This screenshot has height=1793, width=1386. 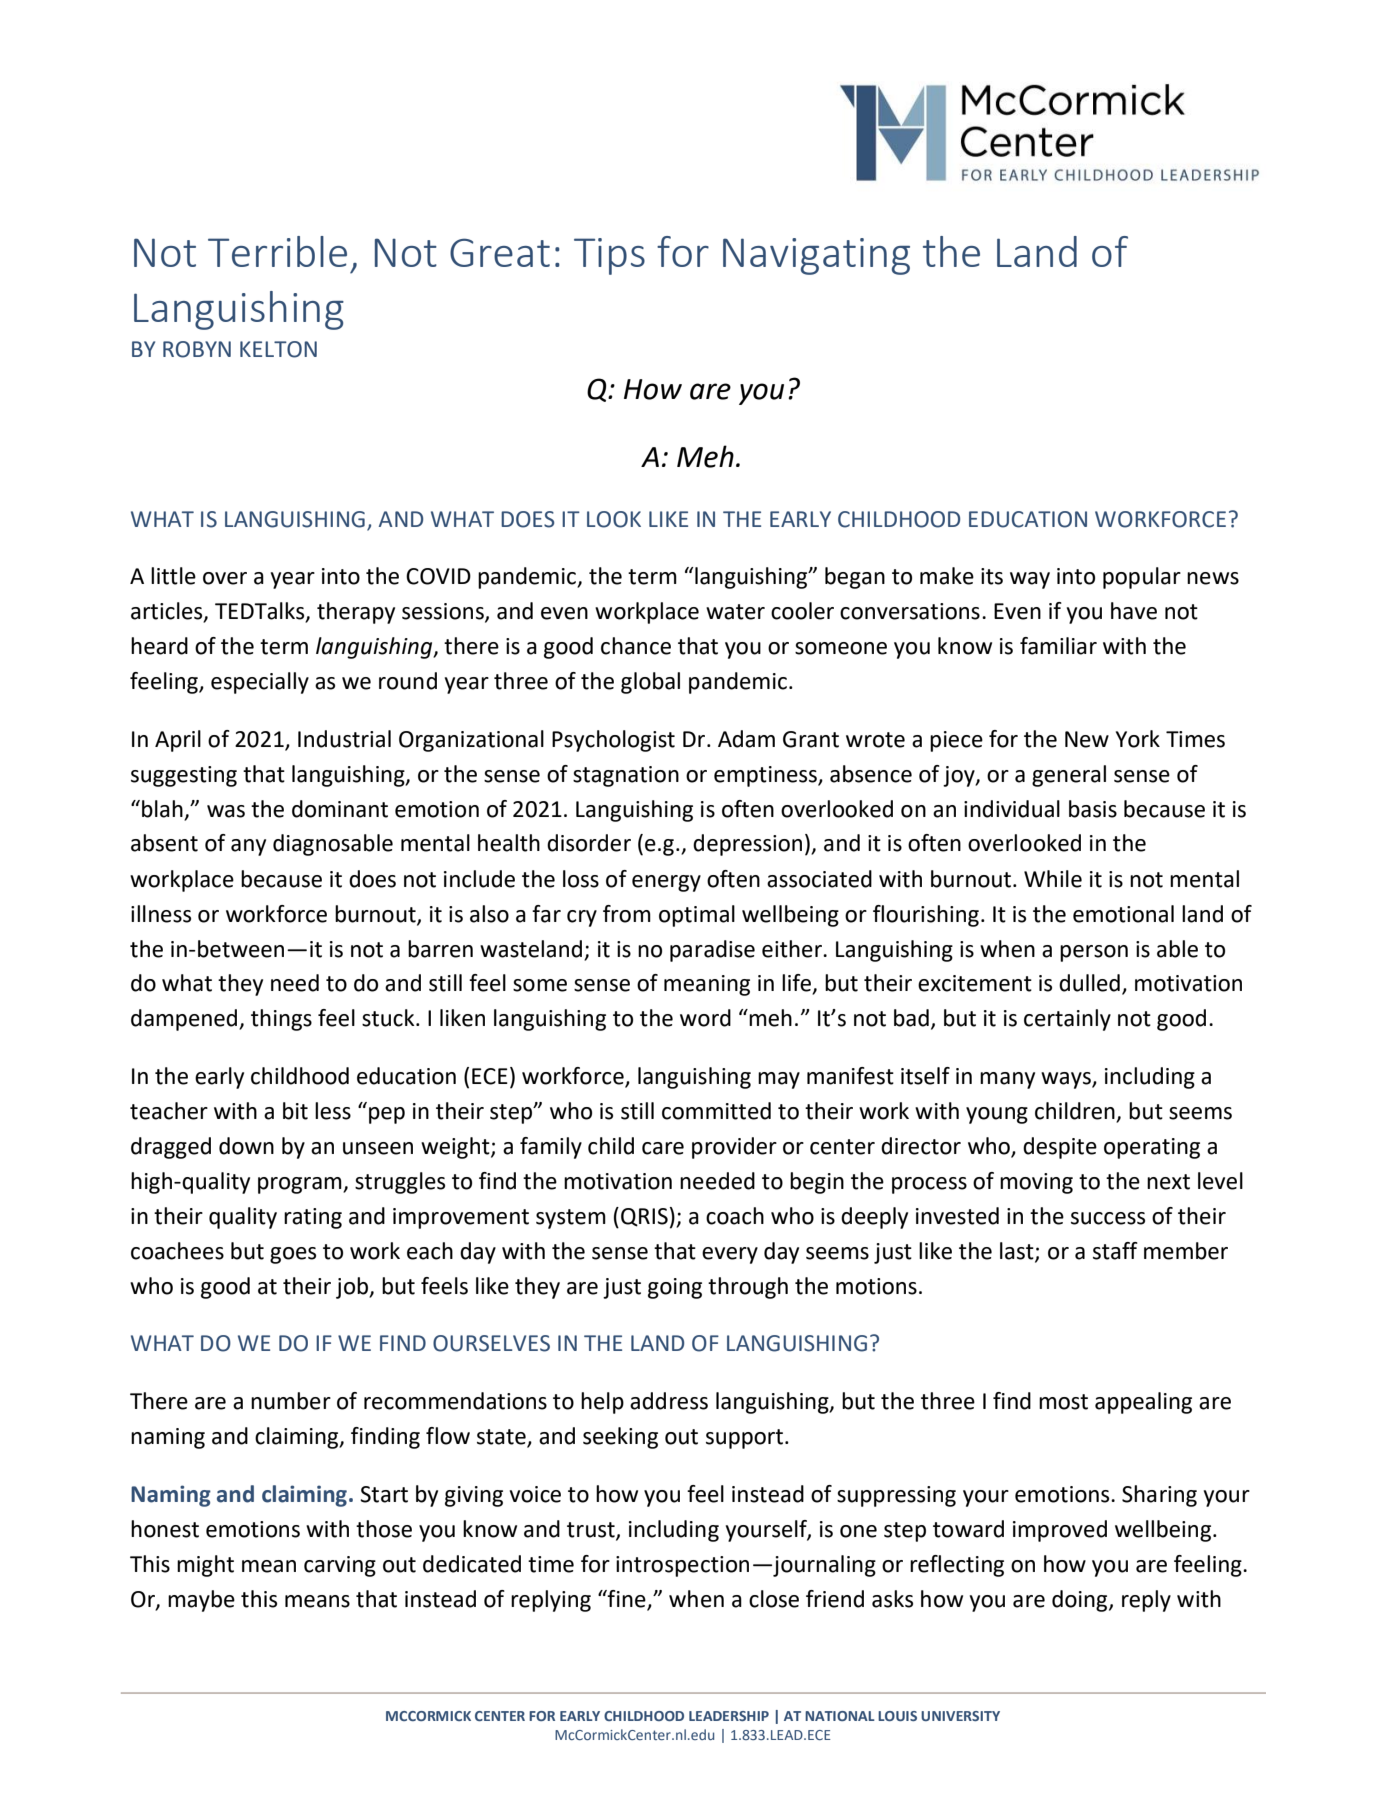 I want to click on maybe, so click(x=201, y=1601).
